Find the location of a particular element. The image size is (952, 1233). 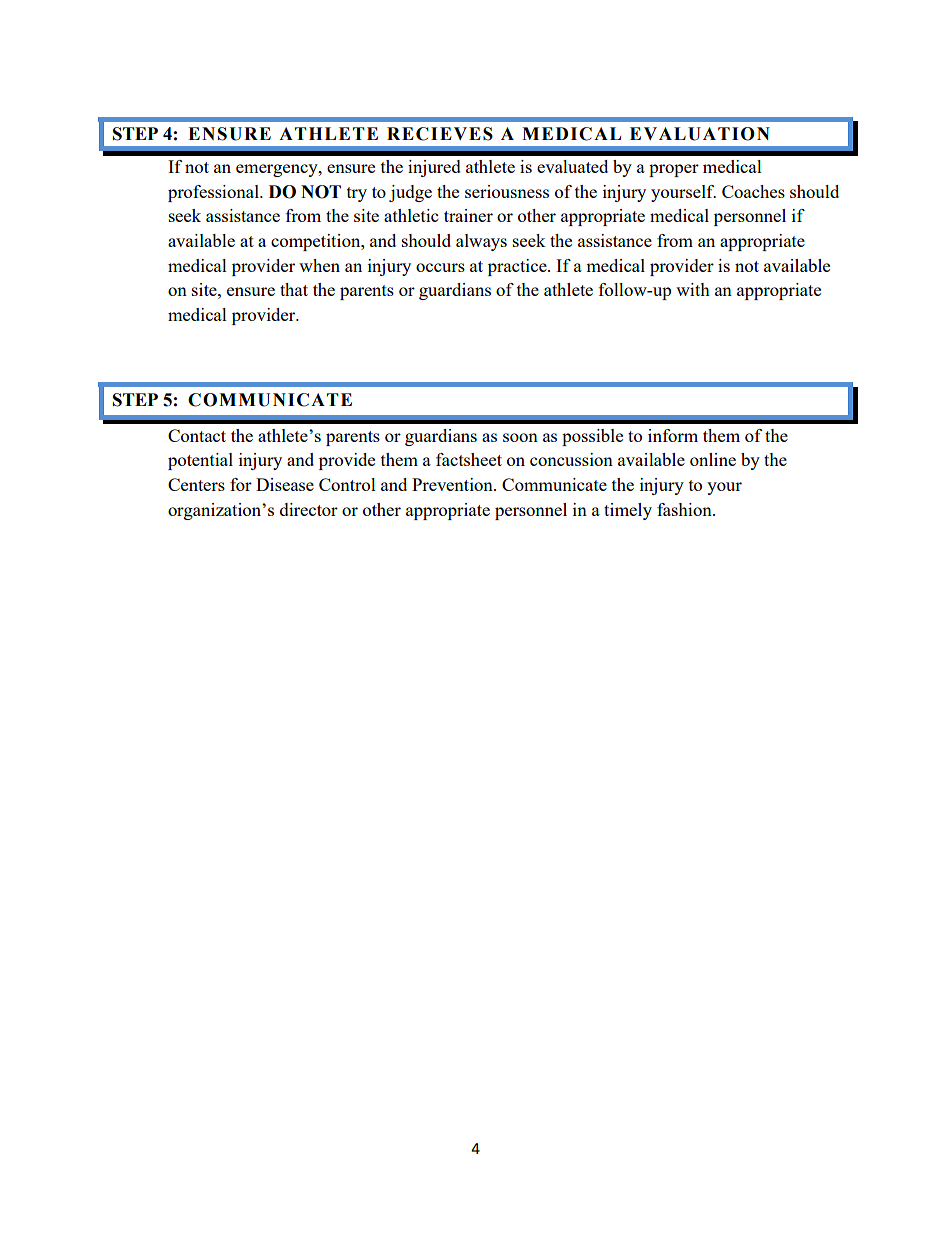

Coaches is located at coordinates (753, 191).
